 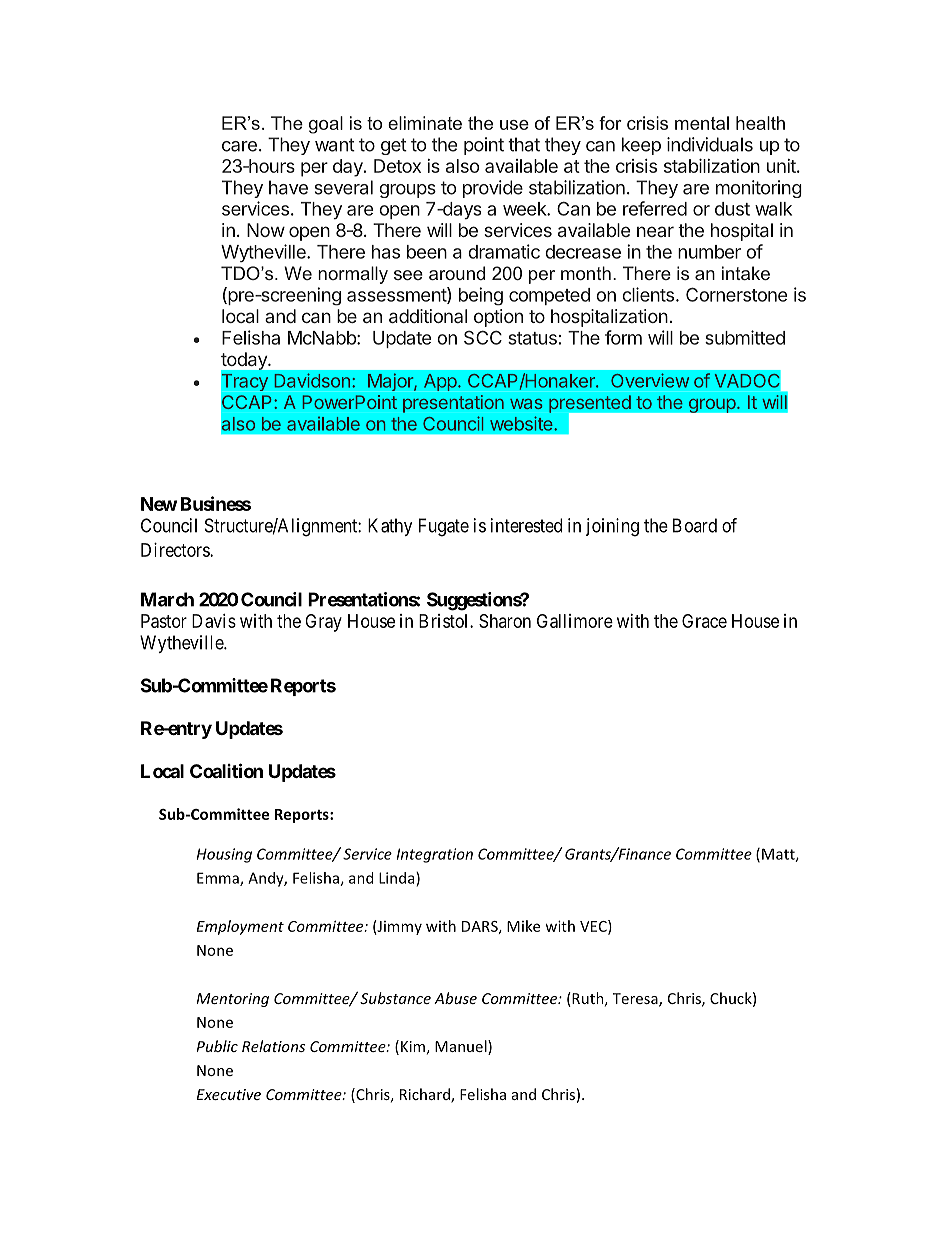 What do you see at coordinates (704, 621) in the screenshot?
I see `Grace` at bounding box center [704, 621].
